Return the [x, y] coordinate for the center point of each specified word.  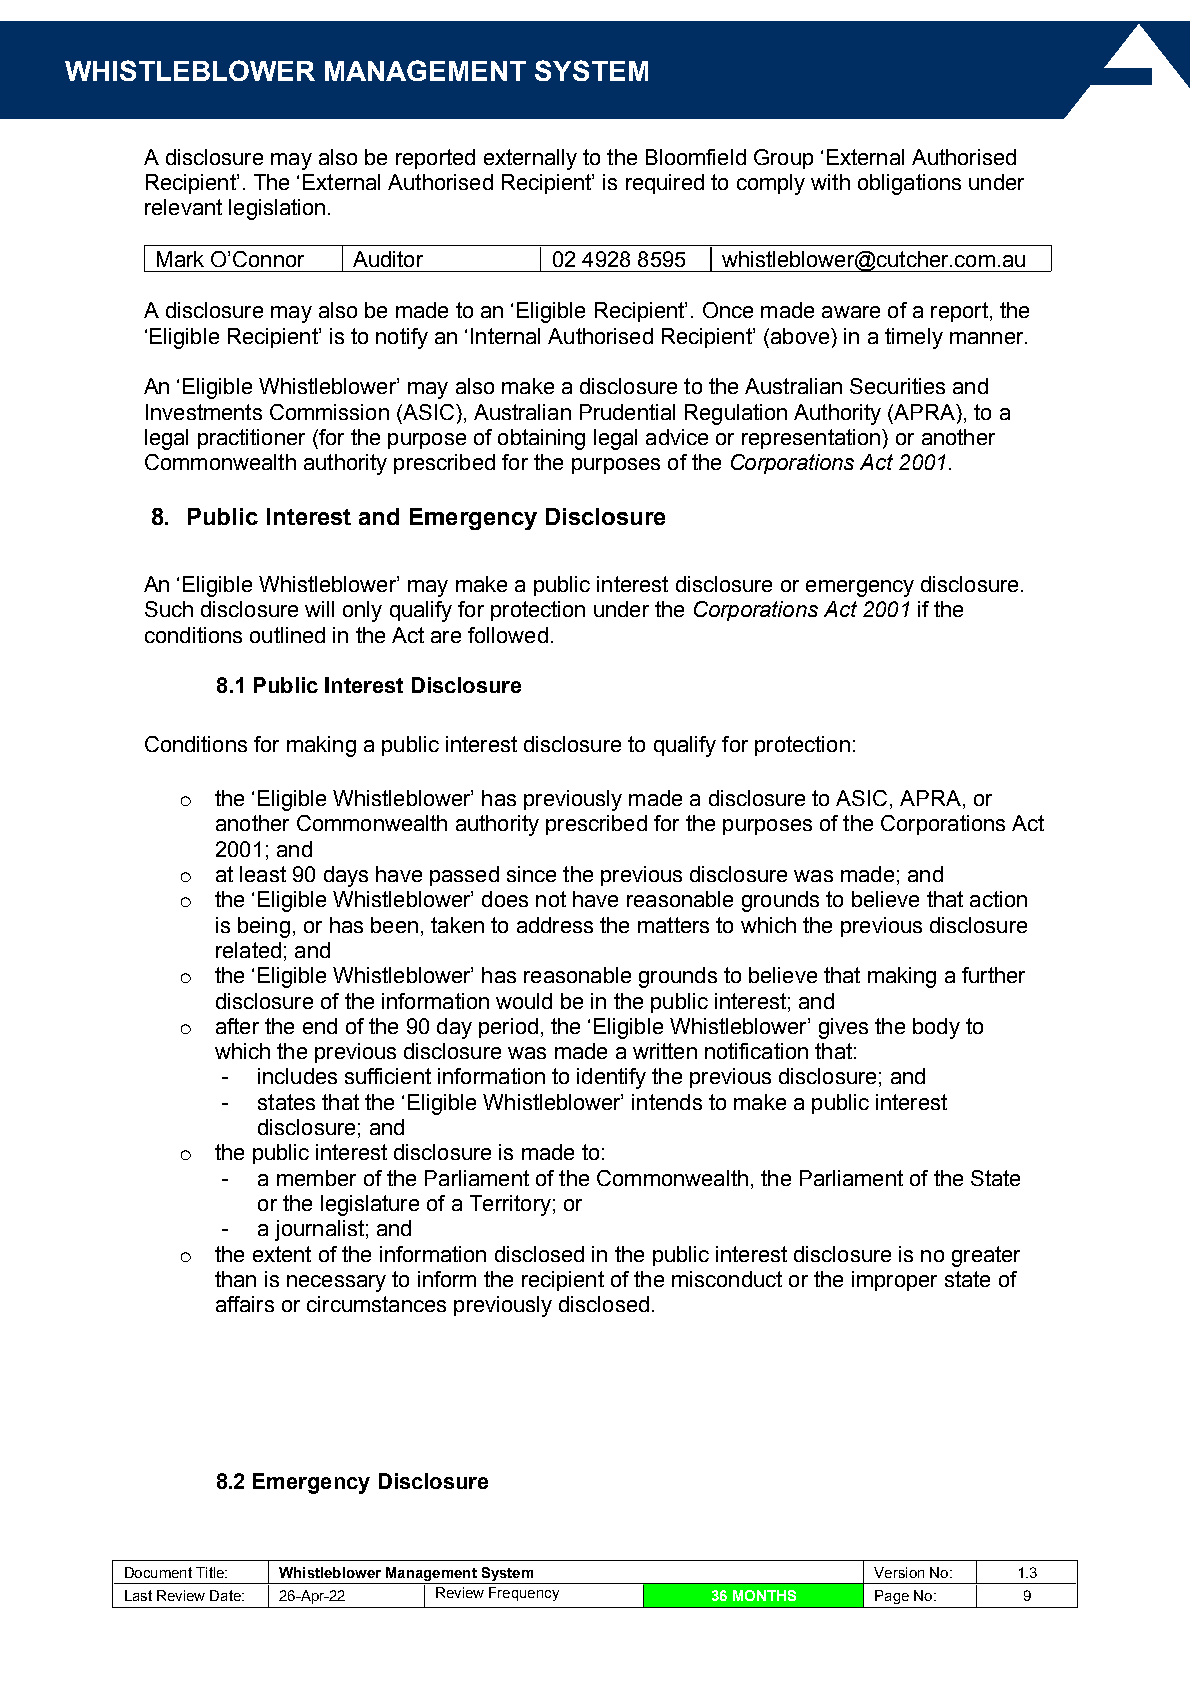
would [524, 1001]
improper [894, 1281]
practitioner [251, 439]
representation [811, 439]
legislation [277, 209]
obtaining [541, 439]
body [936, 1028]
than [235, 1279]
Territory [510, 1205]
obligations [909, 184]
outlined [287, 635]
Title [211, 1572]
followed [508, 635]
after [237, 1026]
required [665, 184]
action [998, 899]
